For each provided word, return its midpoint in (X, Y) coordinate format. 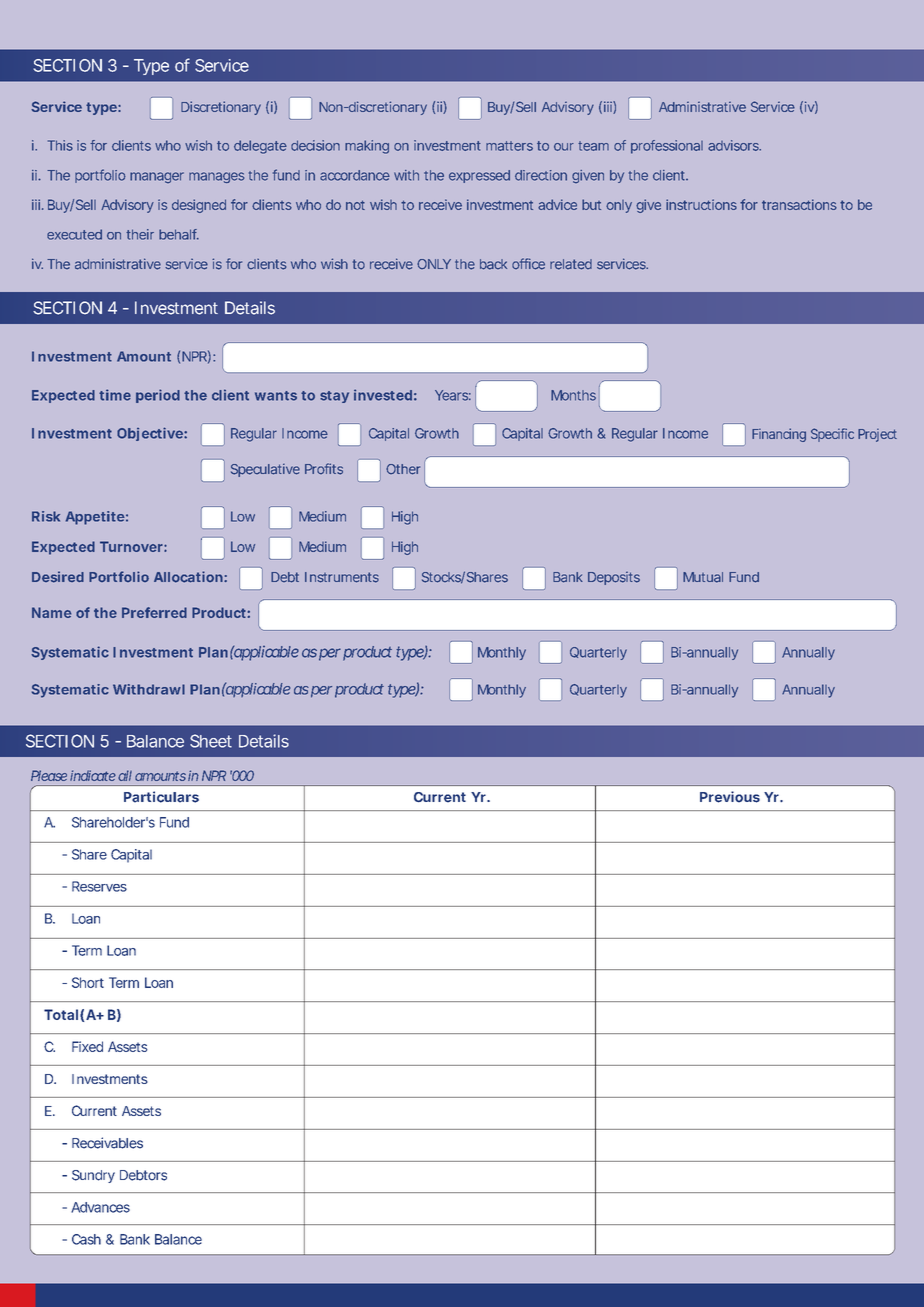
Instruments (342, 577)
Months (573, 395)
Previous (730, 797)
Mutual (703, 577)
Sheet (211, 741)
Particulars (161, 797)
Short (88, 982)
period (158, 396)
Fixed (87, 1046)
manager (157, 177)
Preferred (154, 612)
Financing (779, 435)
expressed (479, 176)
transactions (799, 204)
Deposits (614, 578)
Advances (100, 1207)
